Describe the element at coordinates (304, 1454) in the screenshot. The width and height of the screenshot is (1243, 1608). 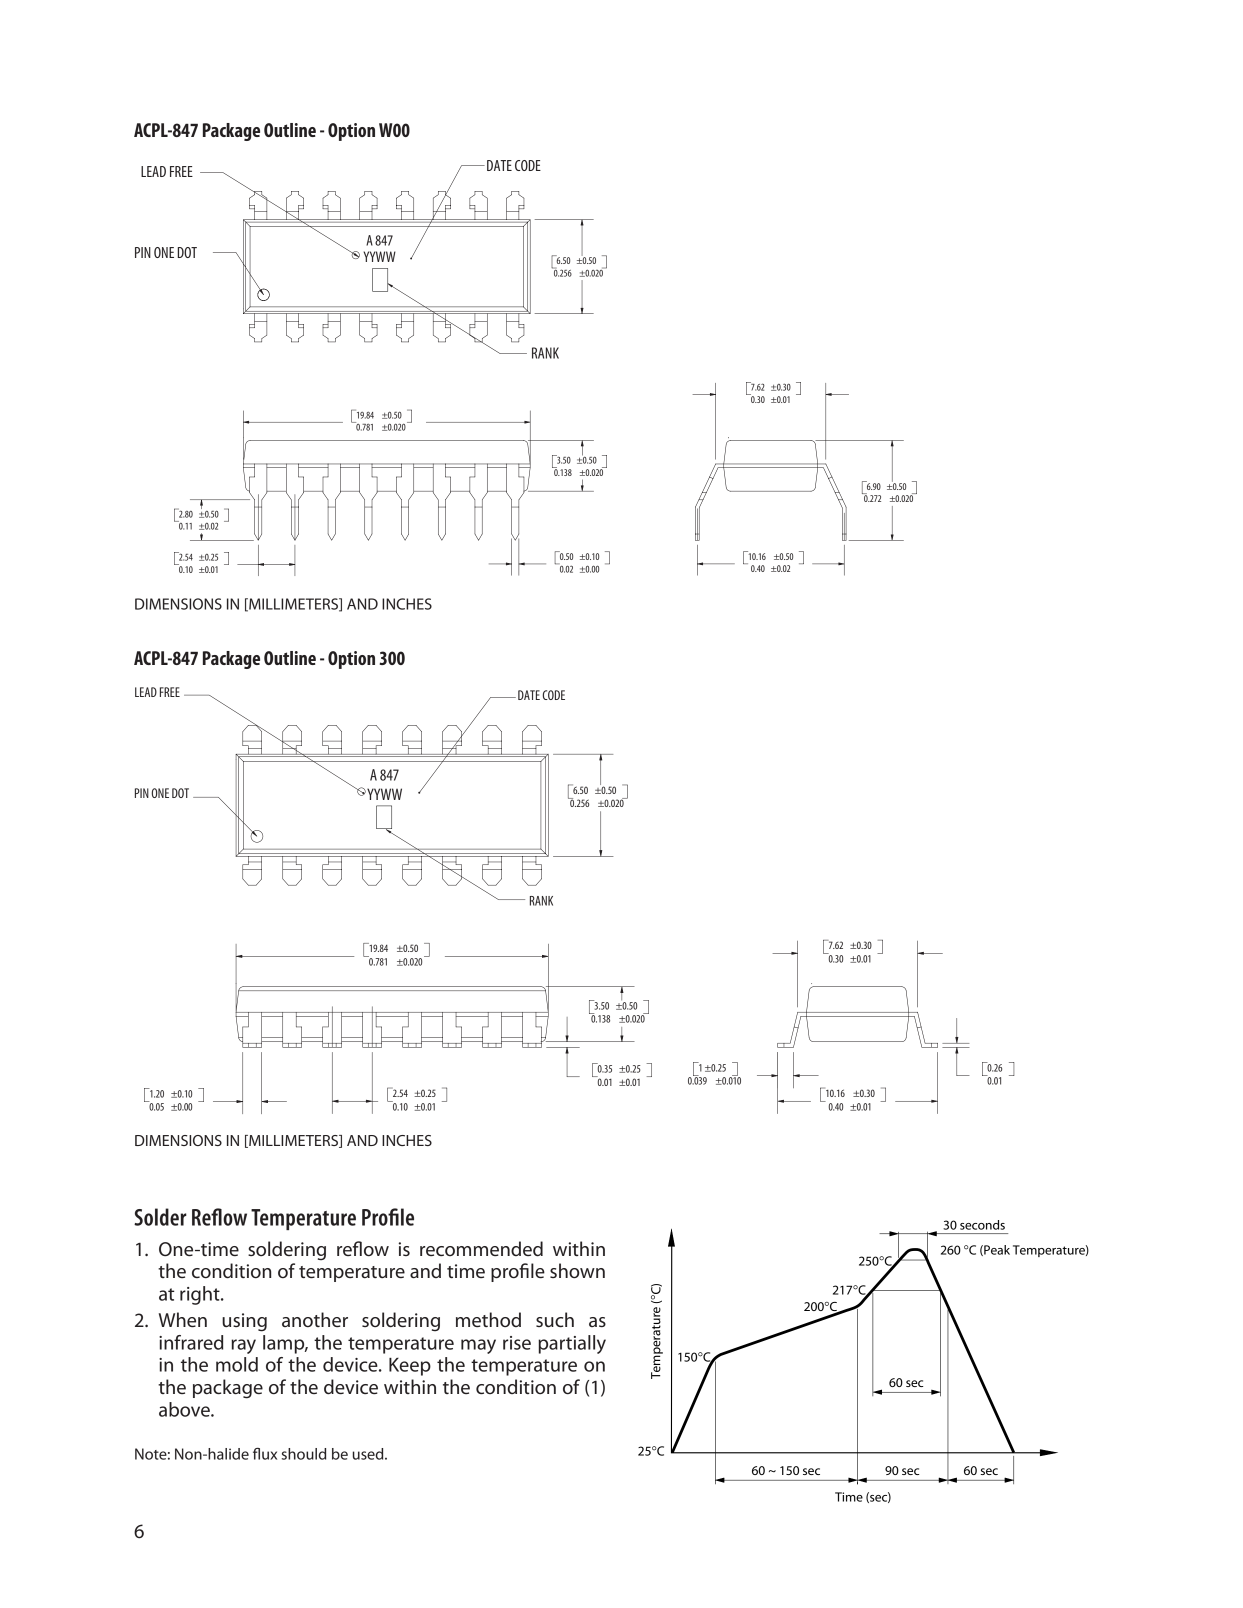
I see `should` at that location.
